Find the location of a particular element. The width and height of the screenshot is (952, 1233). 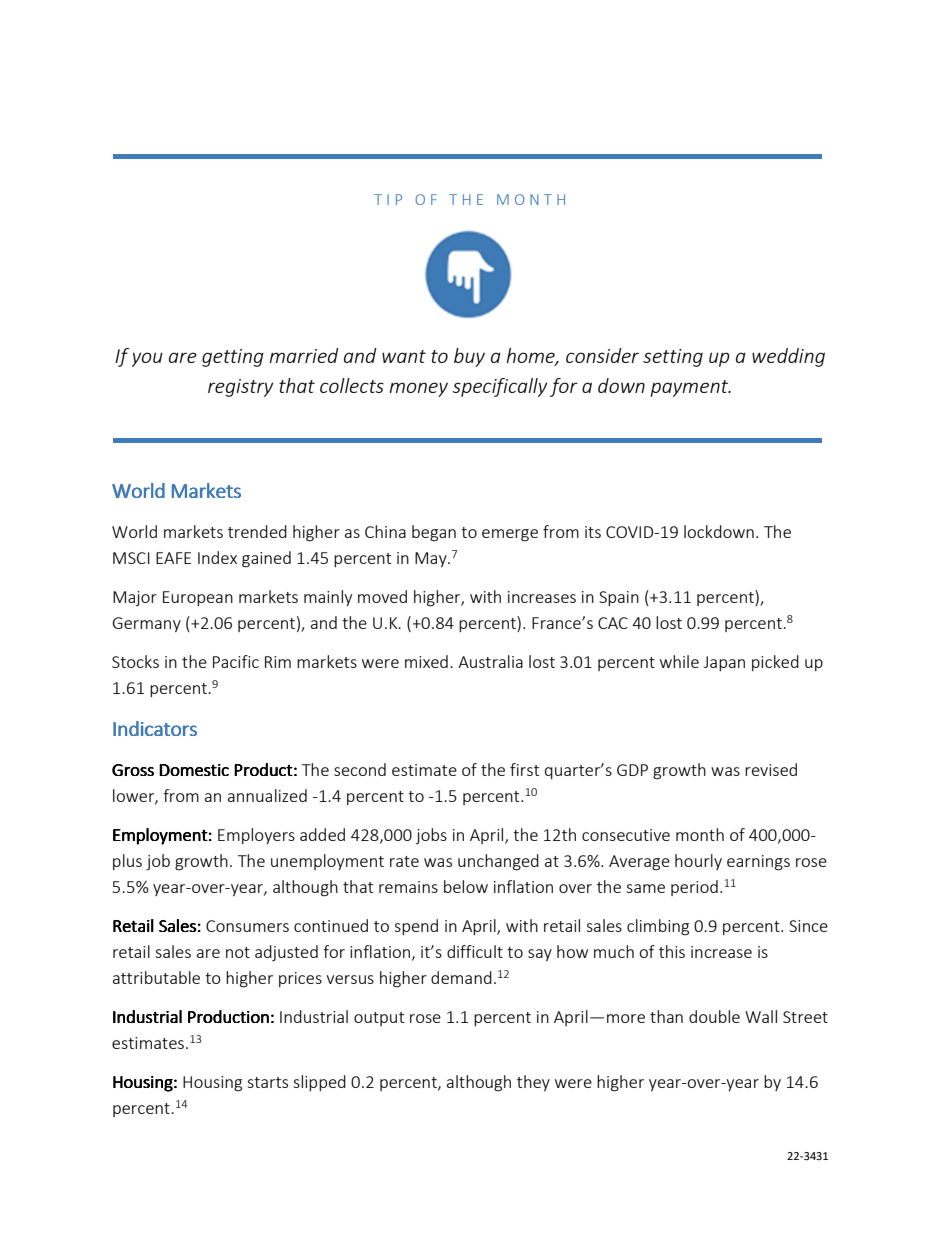

they is located at coordinates (533, 1083).
